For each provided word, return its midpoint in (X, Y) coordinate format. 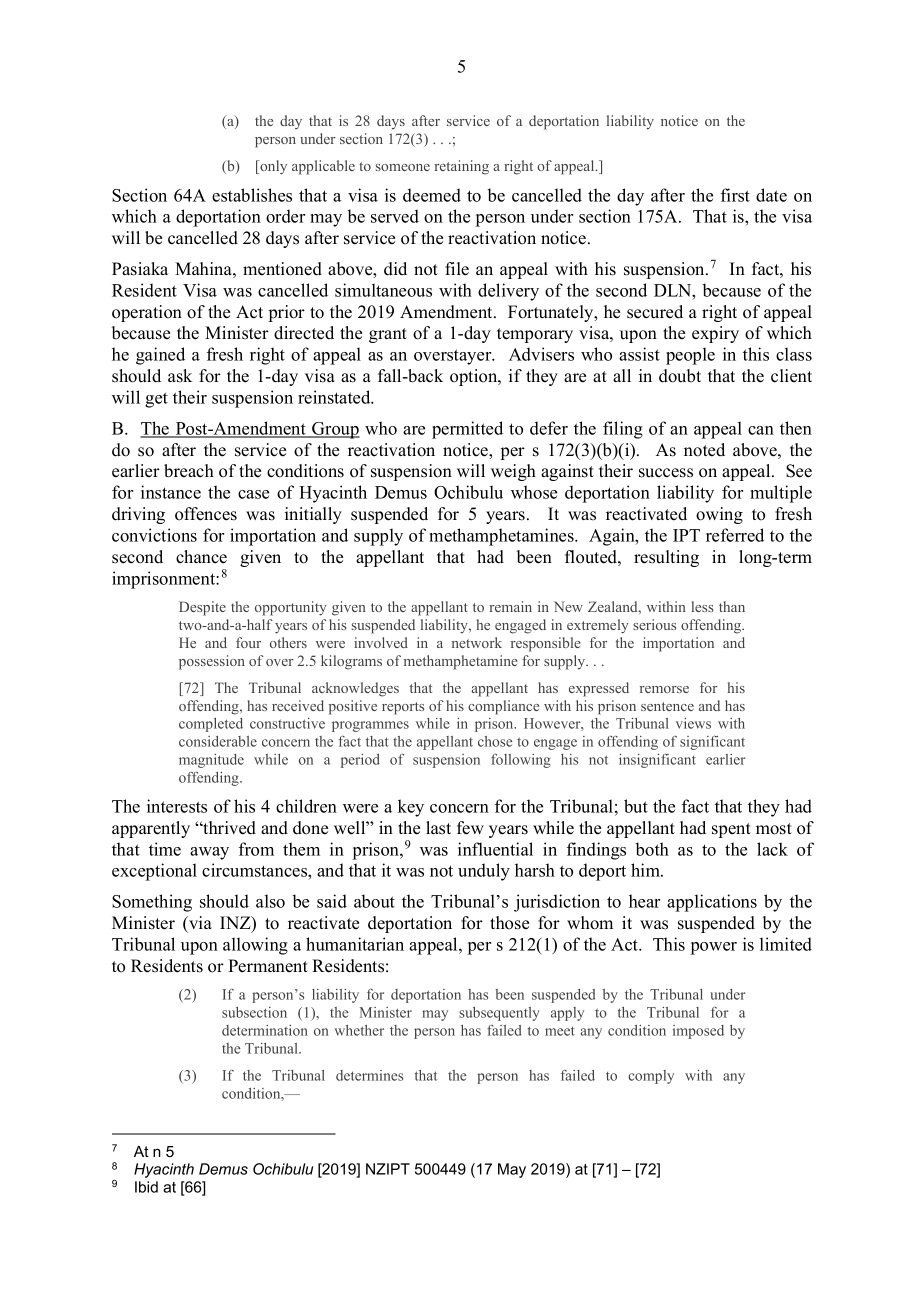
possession (212, 662)
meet (560, 1031)
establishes (252, 195)
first (735, 195)
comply (651, 1077)
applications (712, 903)
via (199, 922)
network (477, 642)
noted (704, 450)
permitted (467, 430)
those (509, 923)
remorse (664, 689)
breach (189, 471)
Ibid (146, 1187)
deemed (432, 195)
